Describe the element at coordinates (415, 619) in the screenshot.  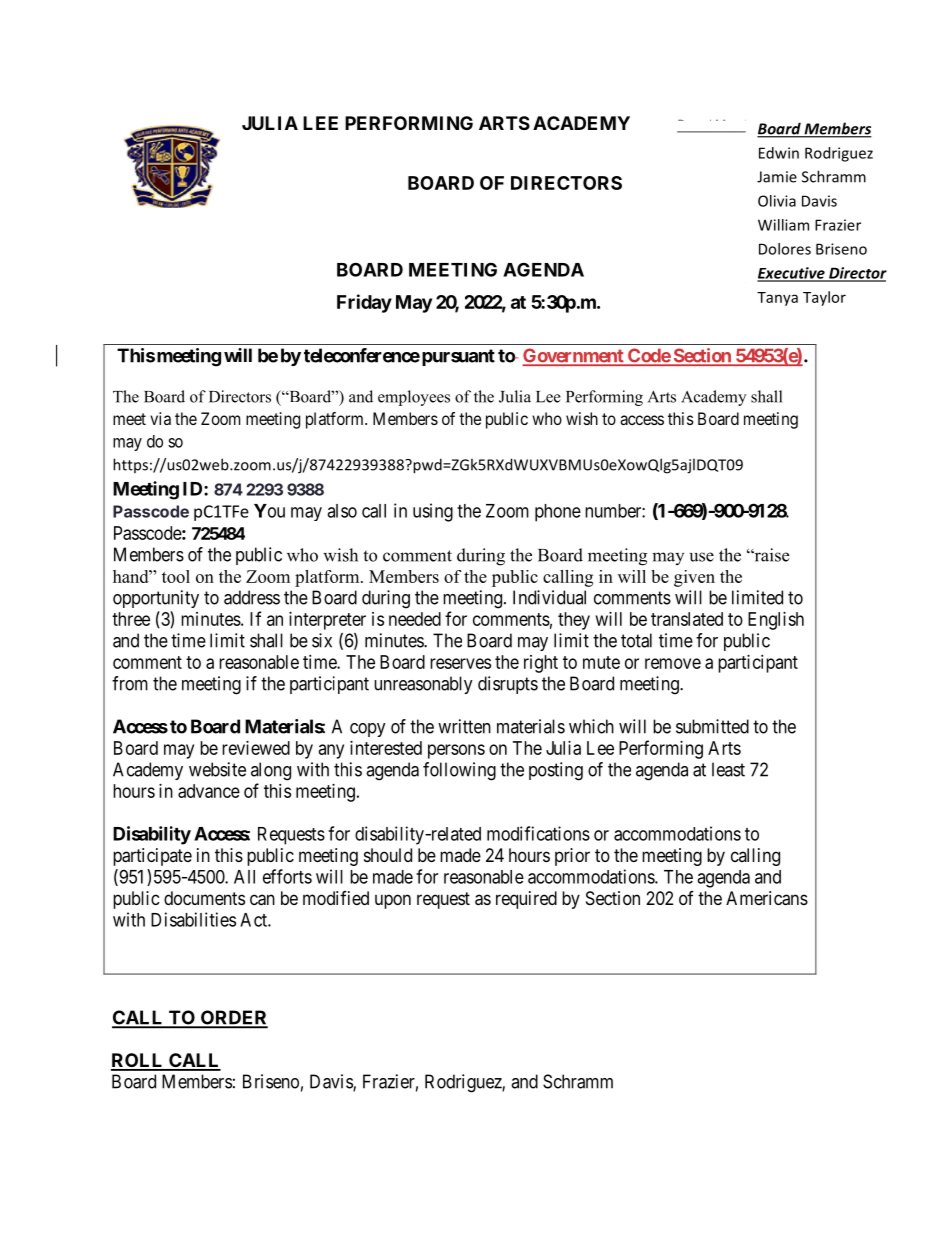
I see `needed` at that location.
